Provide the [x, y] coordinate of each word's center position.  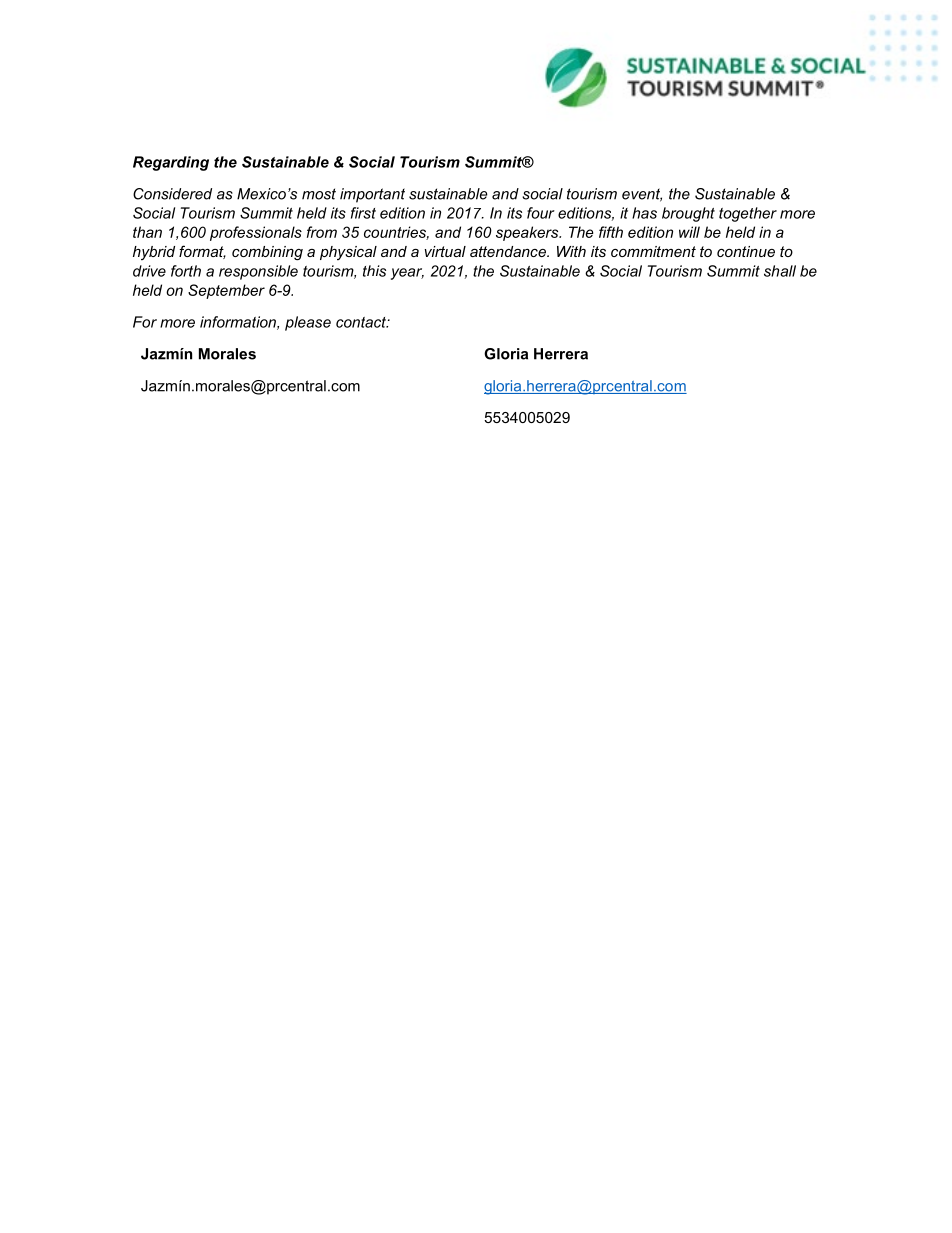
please [308, 323]
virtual [445, 251]
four [541, 213]
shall [780, 271]
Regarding [171, 163]
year [407, 274]
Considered [172, 194]
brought [688, 214]
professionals [256, 233]
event [642, 195]
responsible [258, 272]
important [372, 195]
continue [746, 251]
